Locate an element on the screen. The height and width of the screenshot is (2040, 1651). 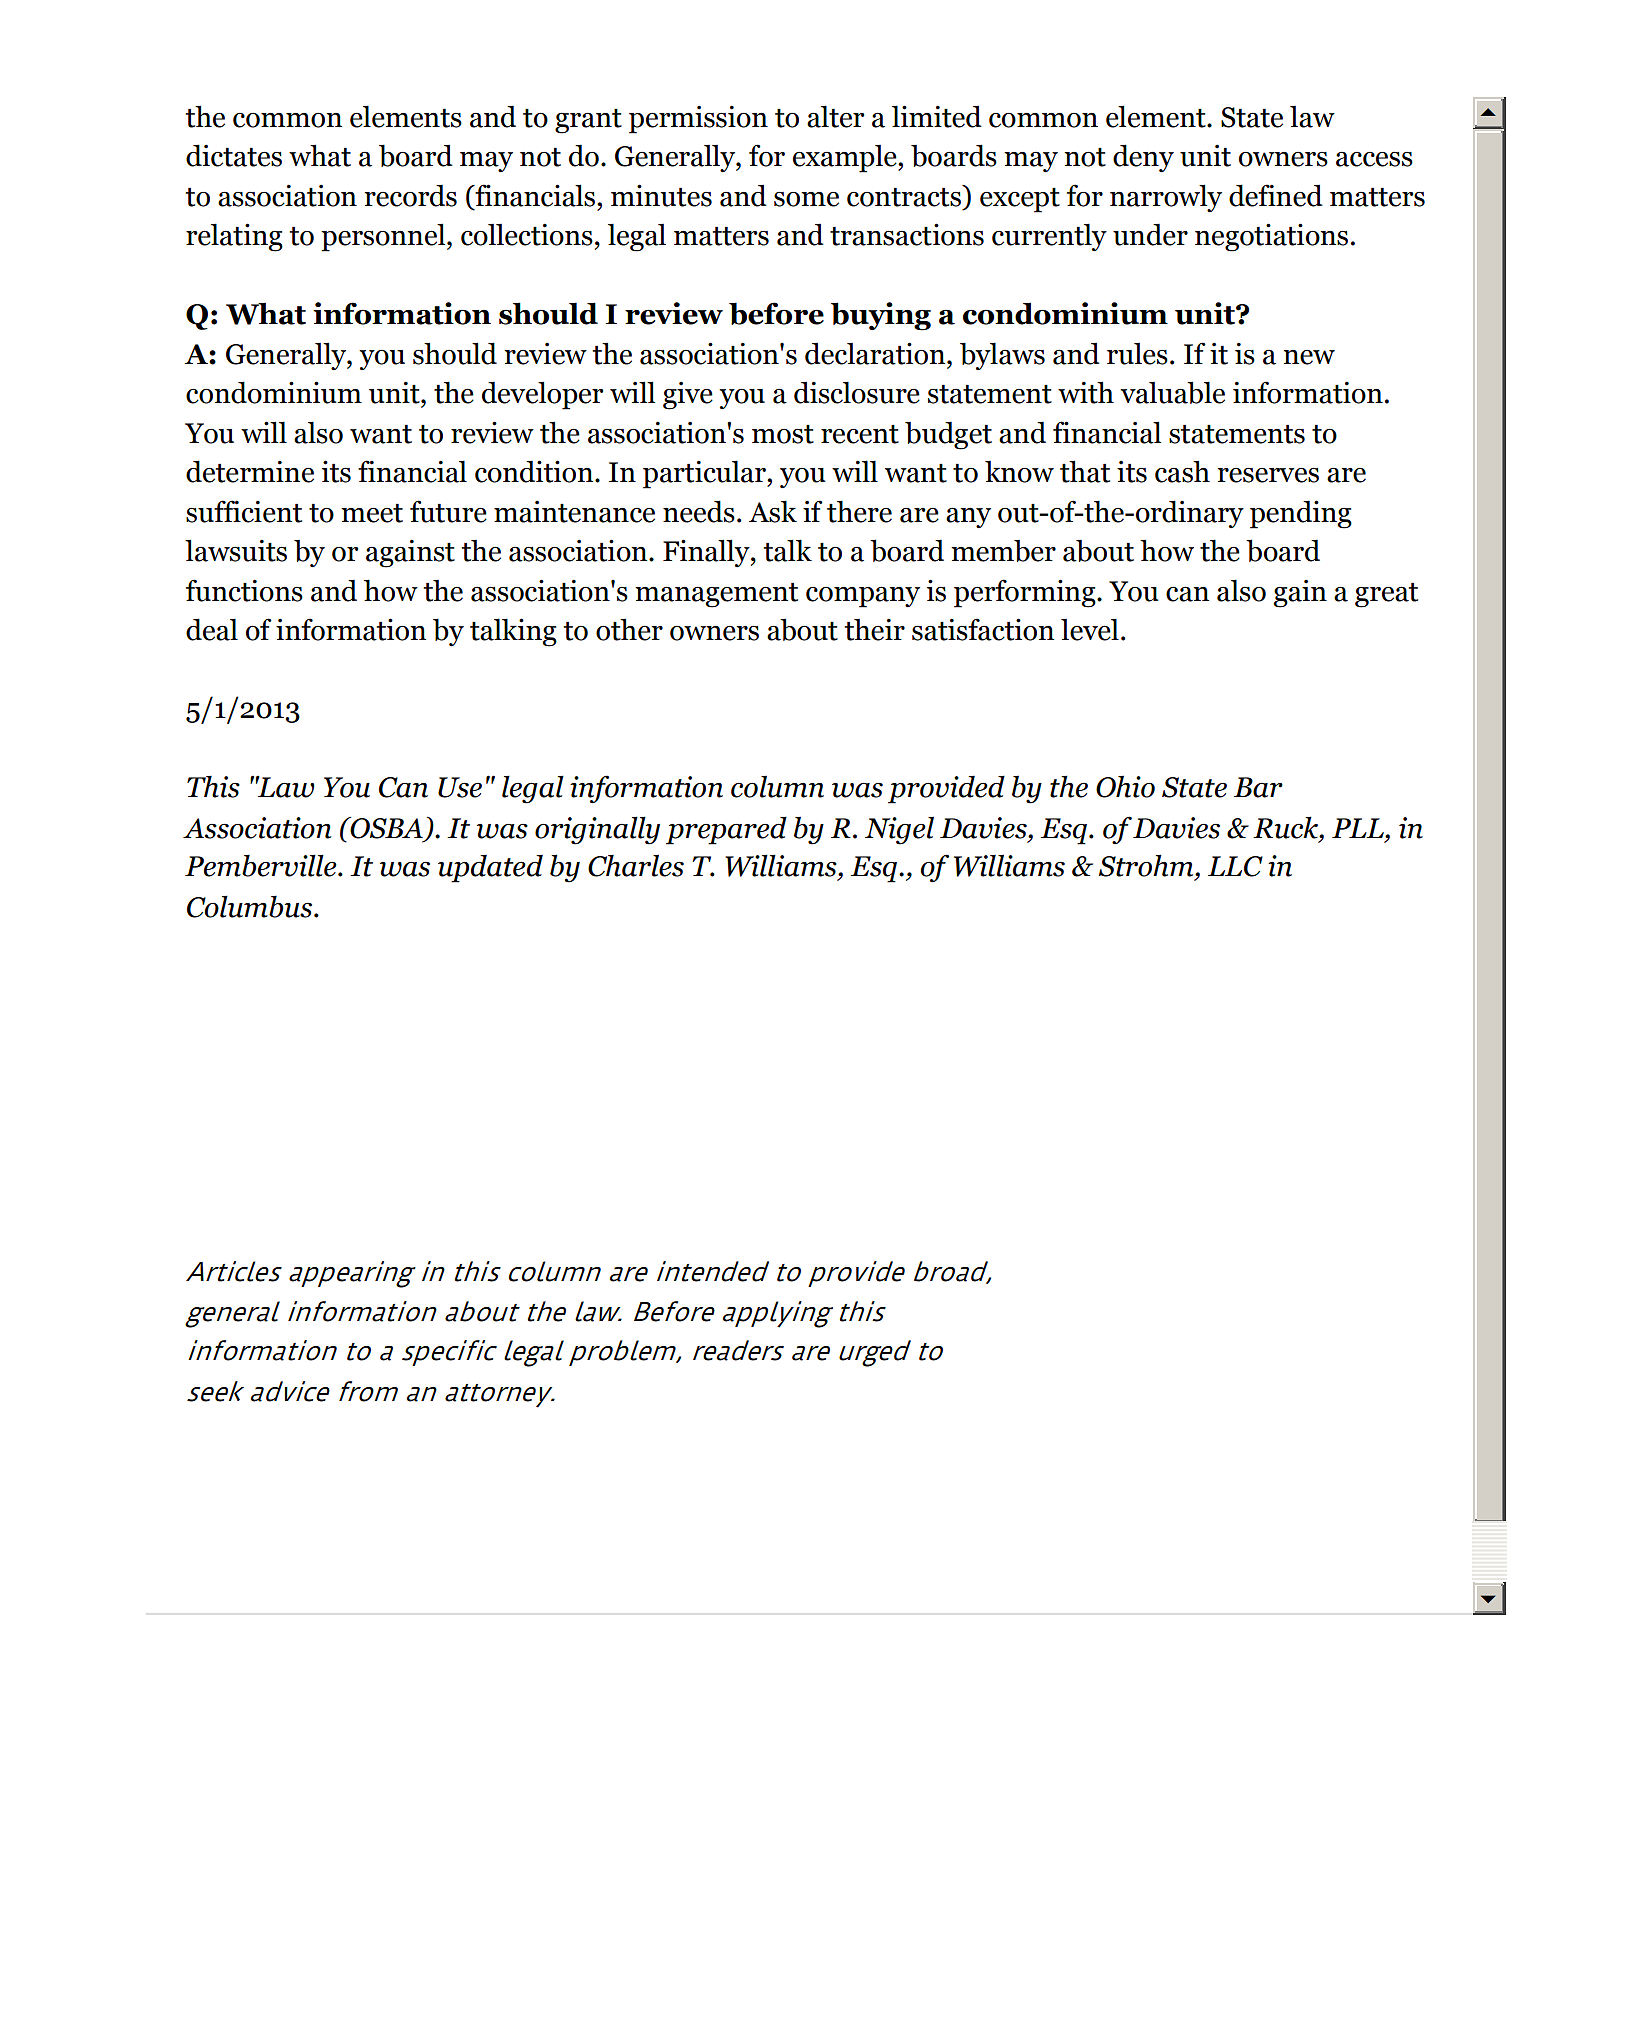
their is located at coordinates (875, 629).
